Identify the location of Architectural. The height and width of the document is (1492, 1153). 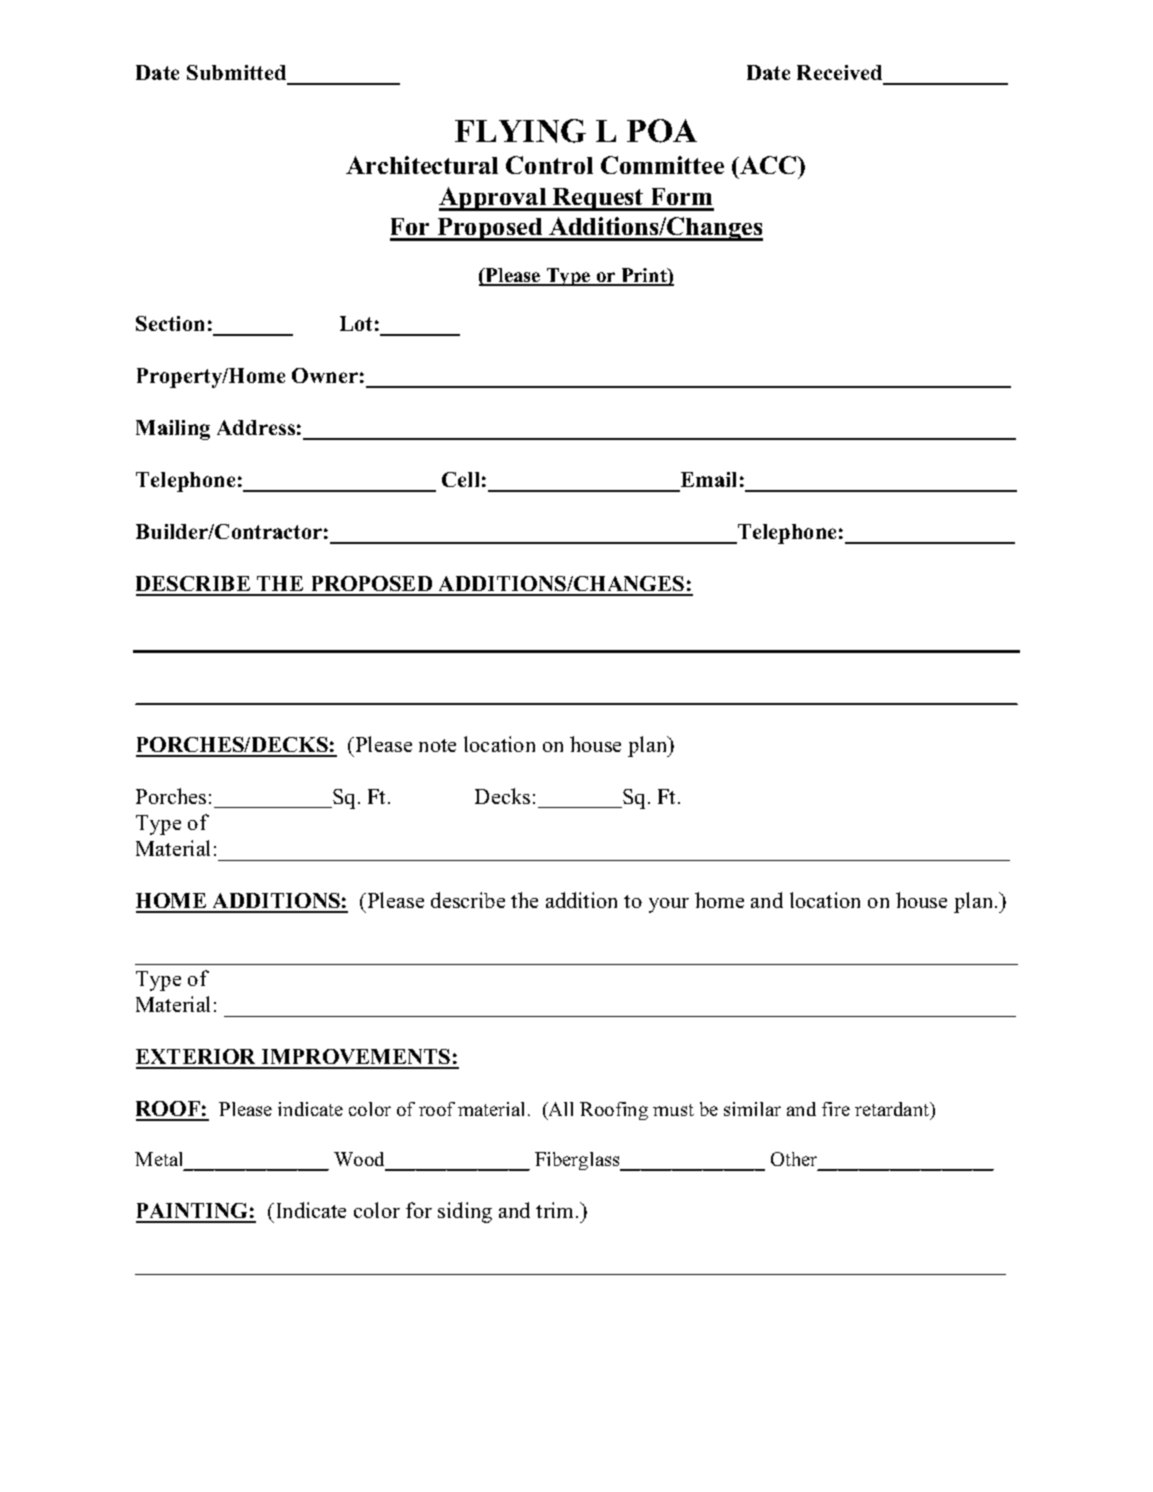
(422, 165).
